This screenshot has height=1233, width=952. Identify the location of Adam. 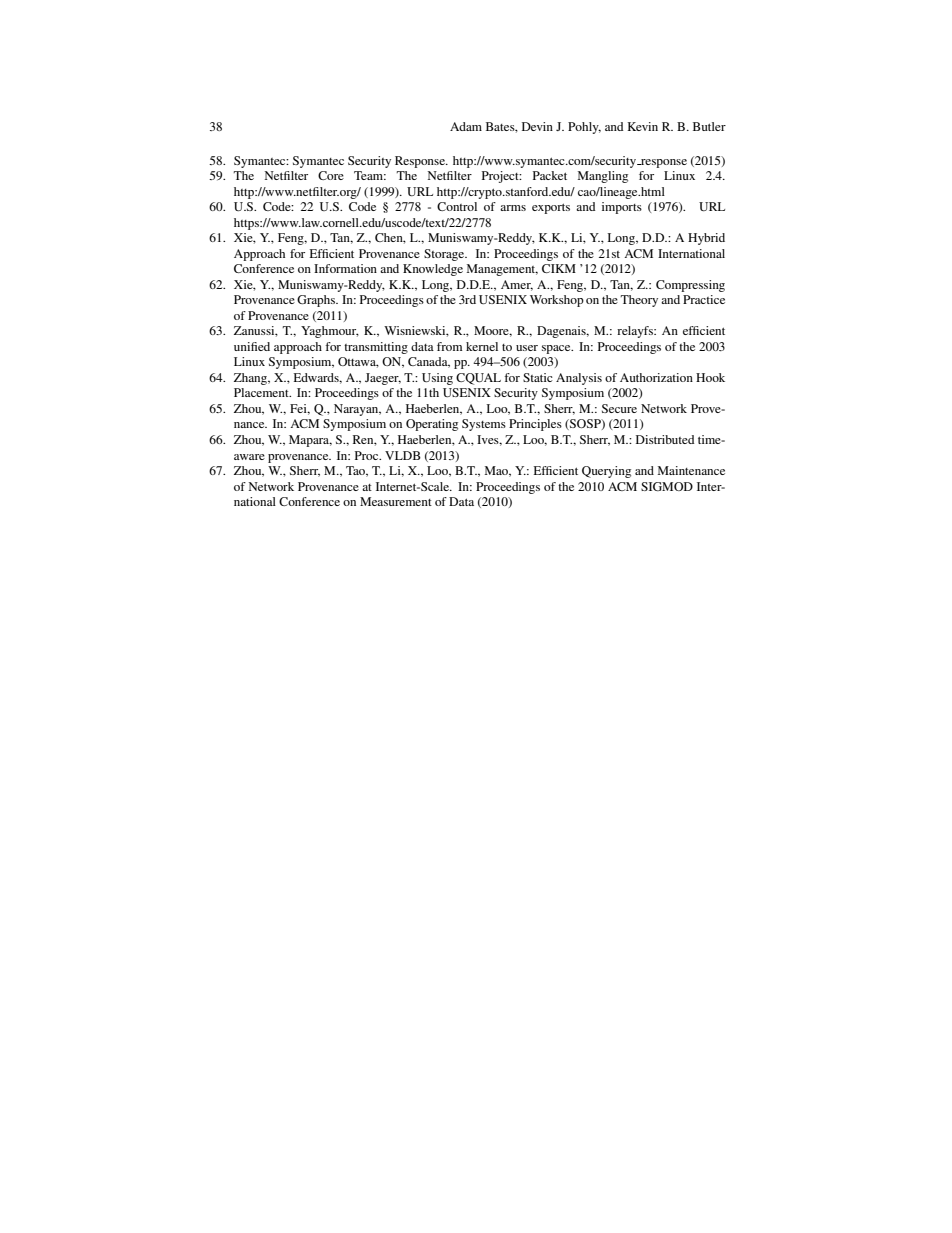
(466, 126).
